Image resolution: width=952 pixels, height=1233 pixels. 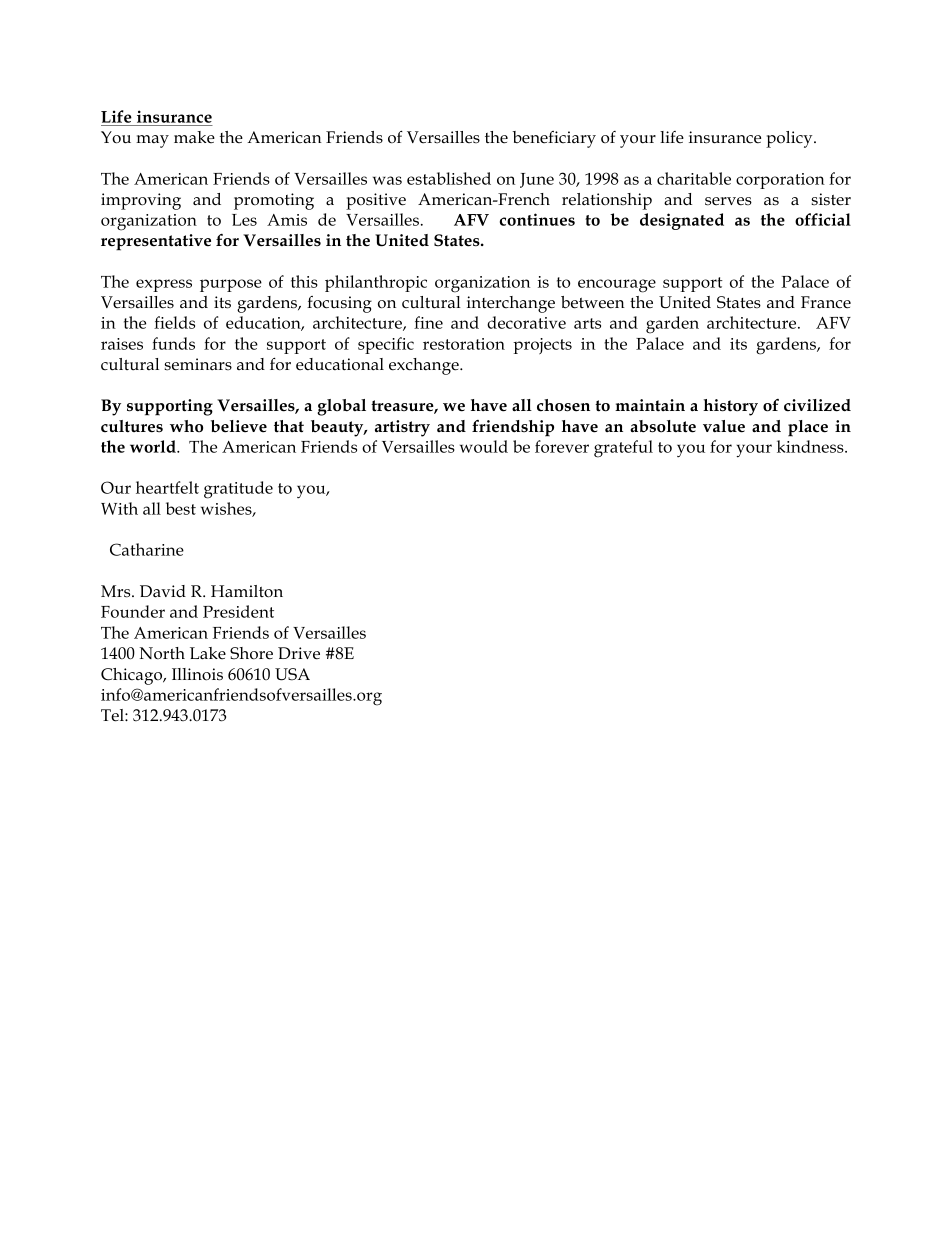 What do you see at coordinates (790, 139) in the page?
I see `policy` at bounding box center [790, 139].
